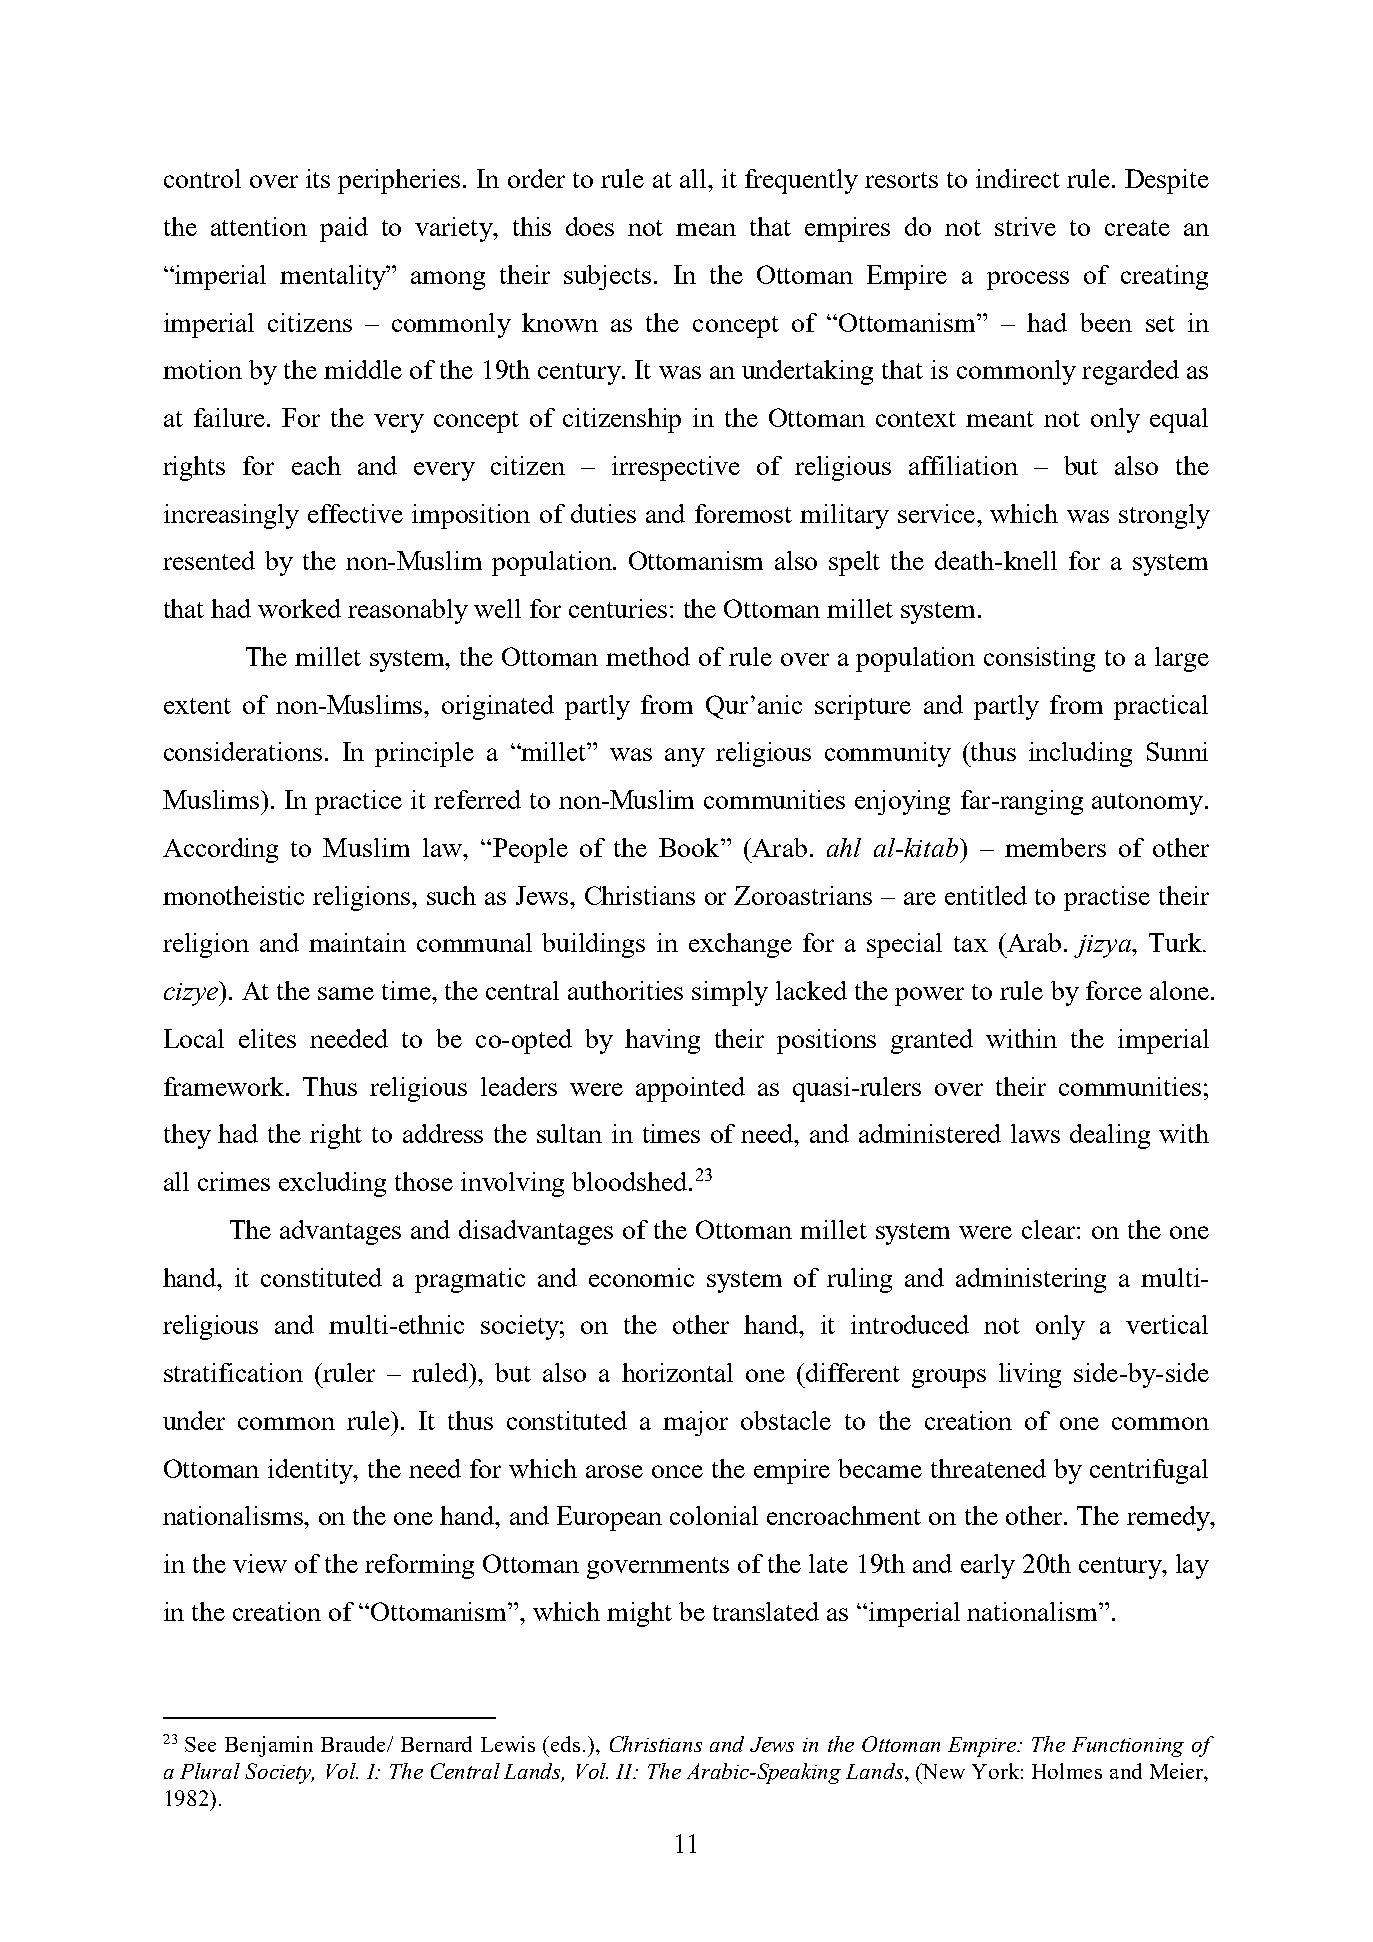 The width and height of the screenshot is (1373, 1942). I want to click on including, so click(1080, 754).
